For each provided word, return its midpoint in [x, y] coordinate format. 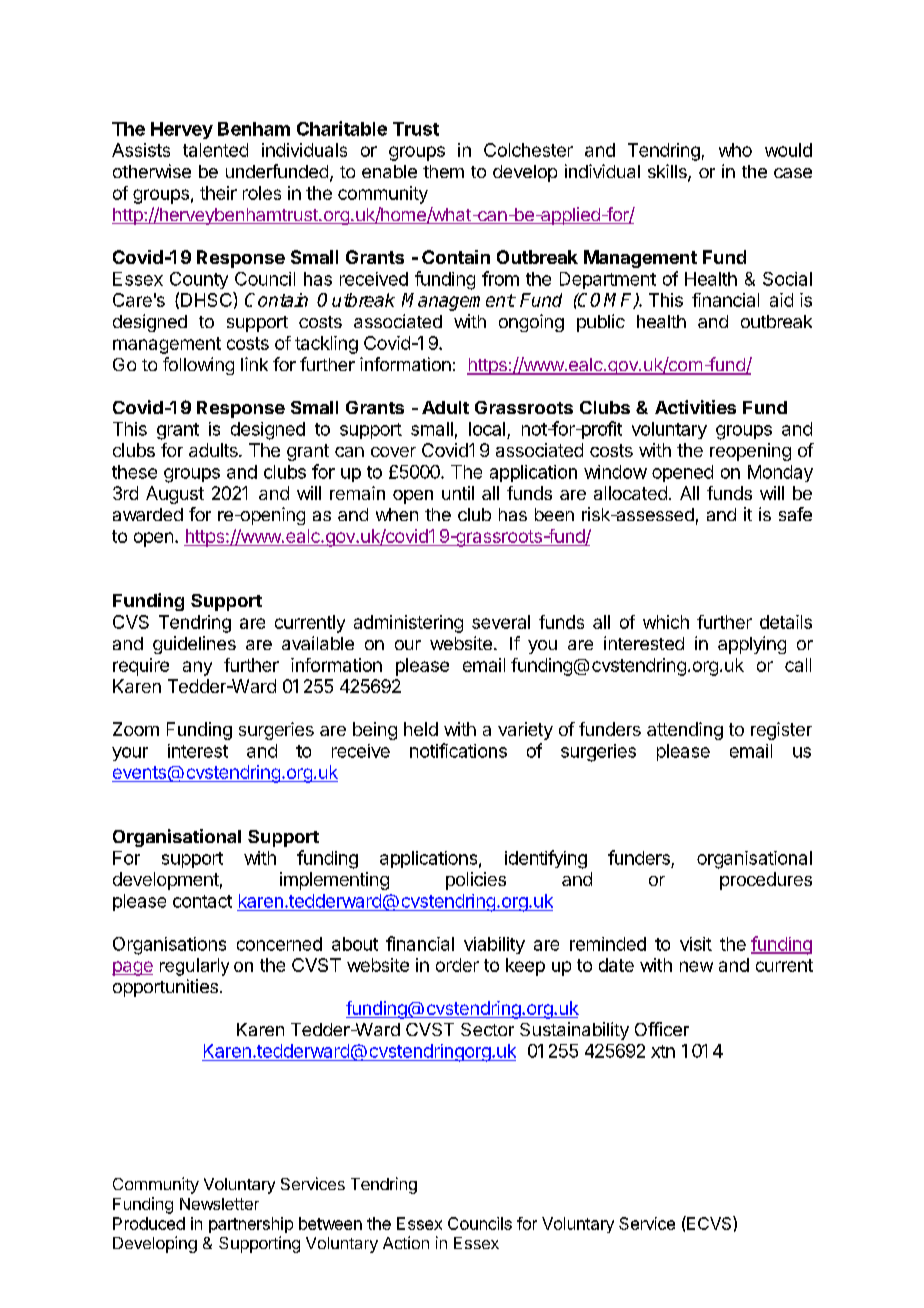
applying [752, 645]
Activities [695, 407]
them [443, 171]
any [197, 668]
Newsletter [219, 1204]
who [735, 150]
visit [696, 944]
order [457, 965]
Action [406, 1242]
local [487, 429]
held [421, 729]
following [198, 366]
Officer [662, 1029]
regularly [194, 967]
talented [215, 150]
